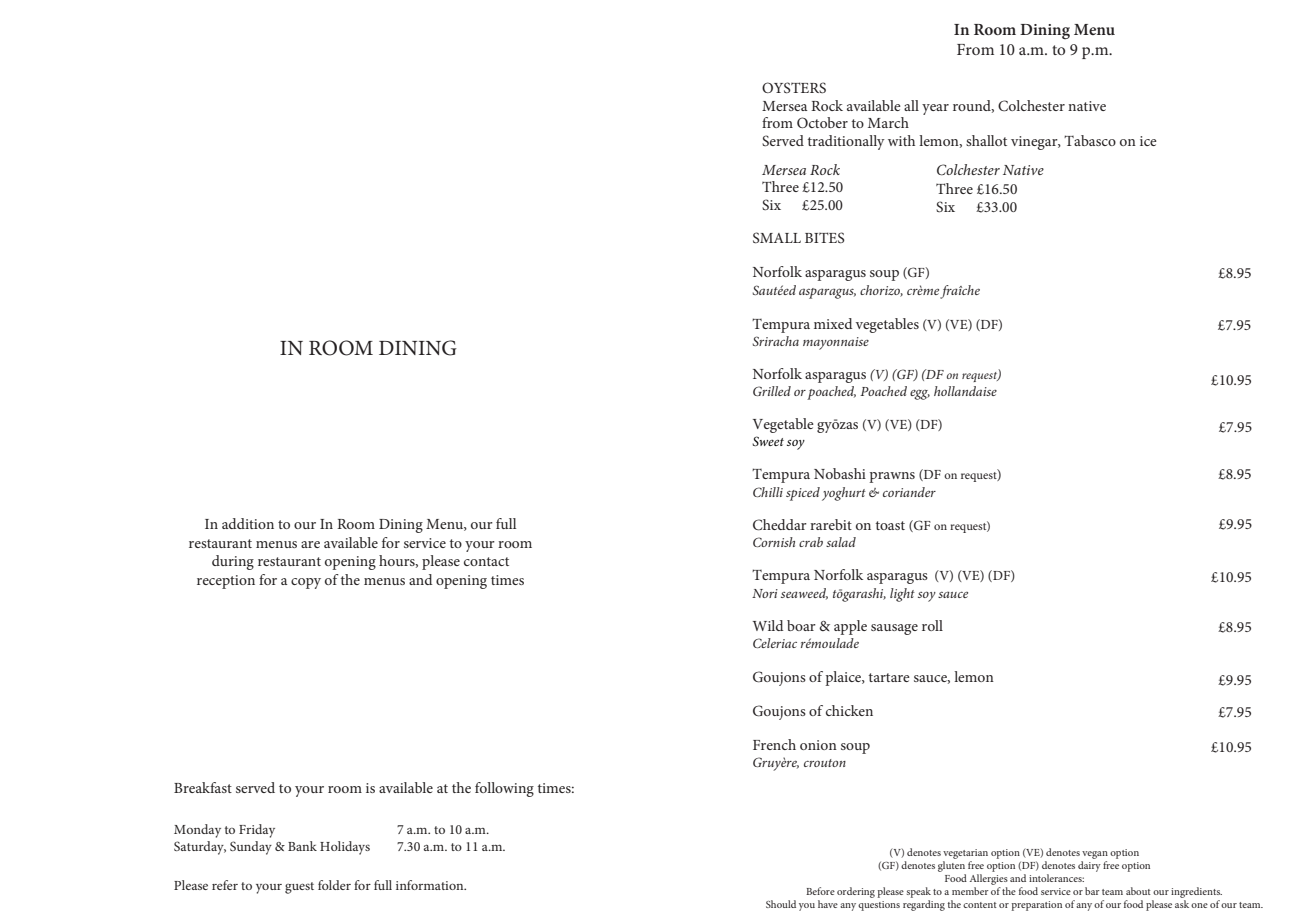 Image resolution: width=1303 pixels, height=924 pixels. What do you see at coordinates (334, 885) in the page?
I see `folder` at bounding box center [334, 885].
